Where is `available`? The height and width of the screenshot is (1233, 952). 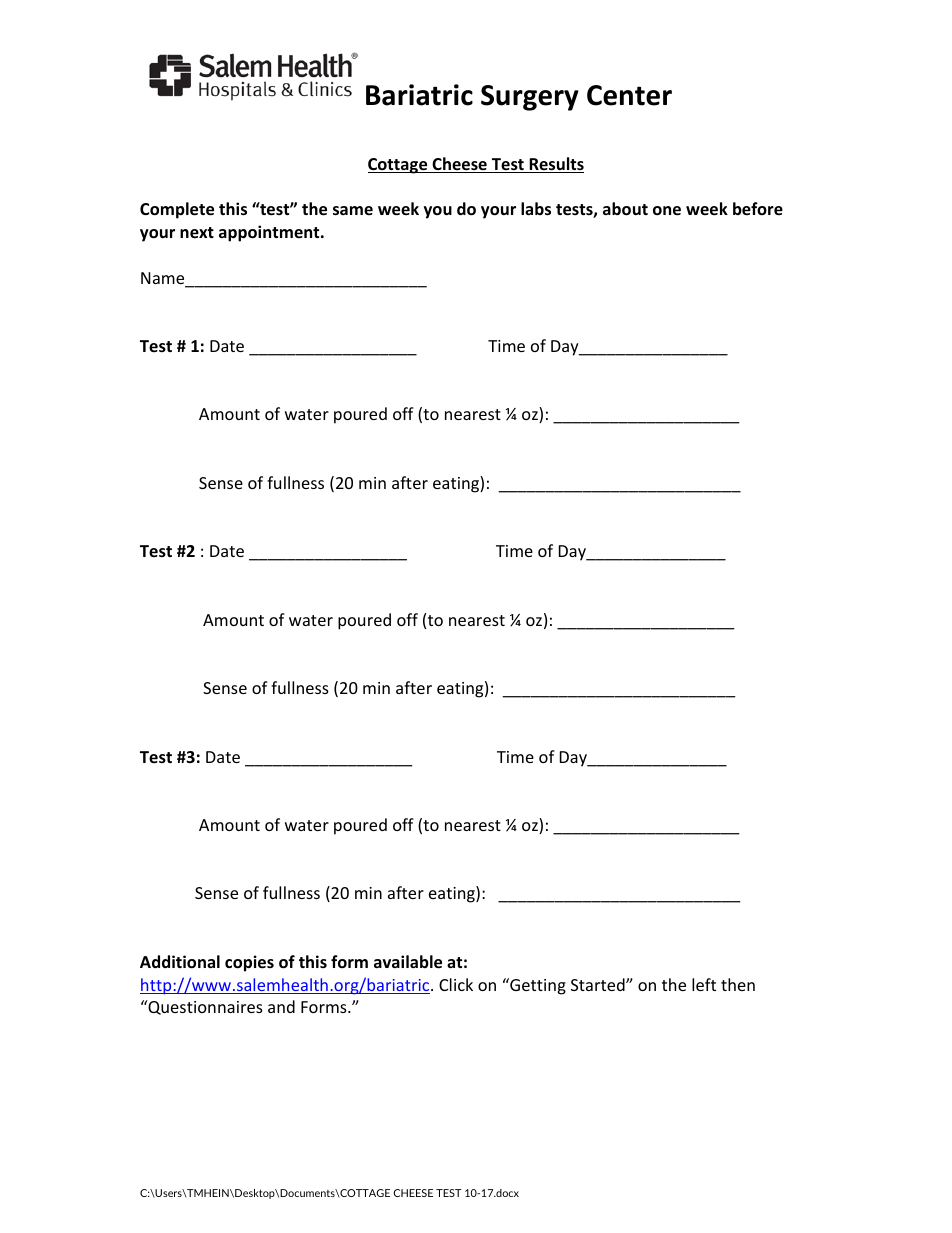
available is located at coordinates (408, 962).
